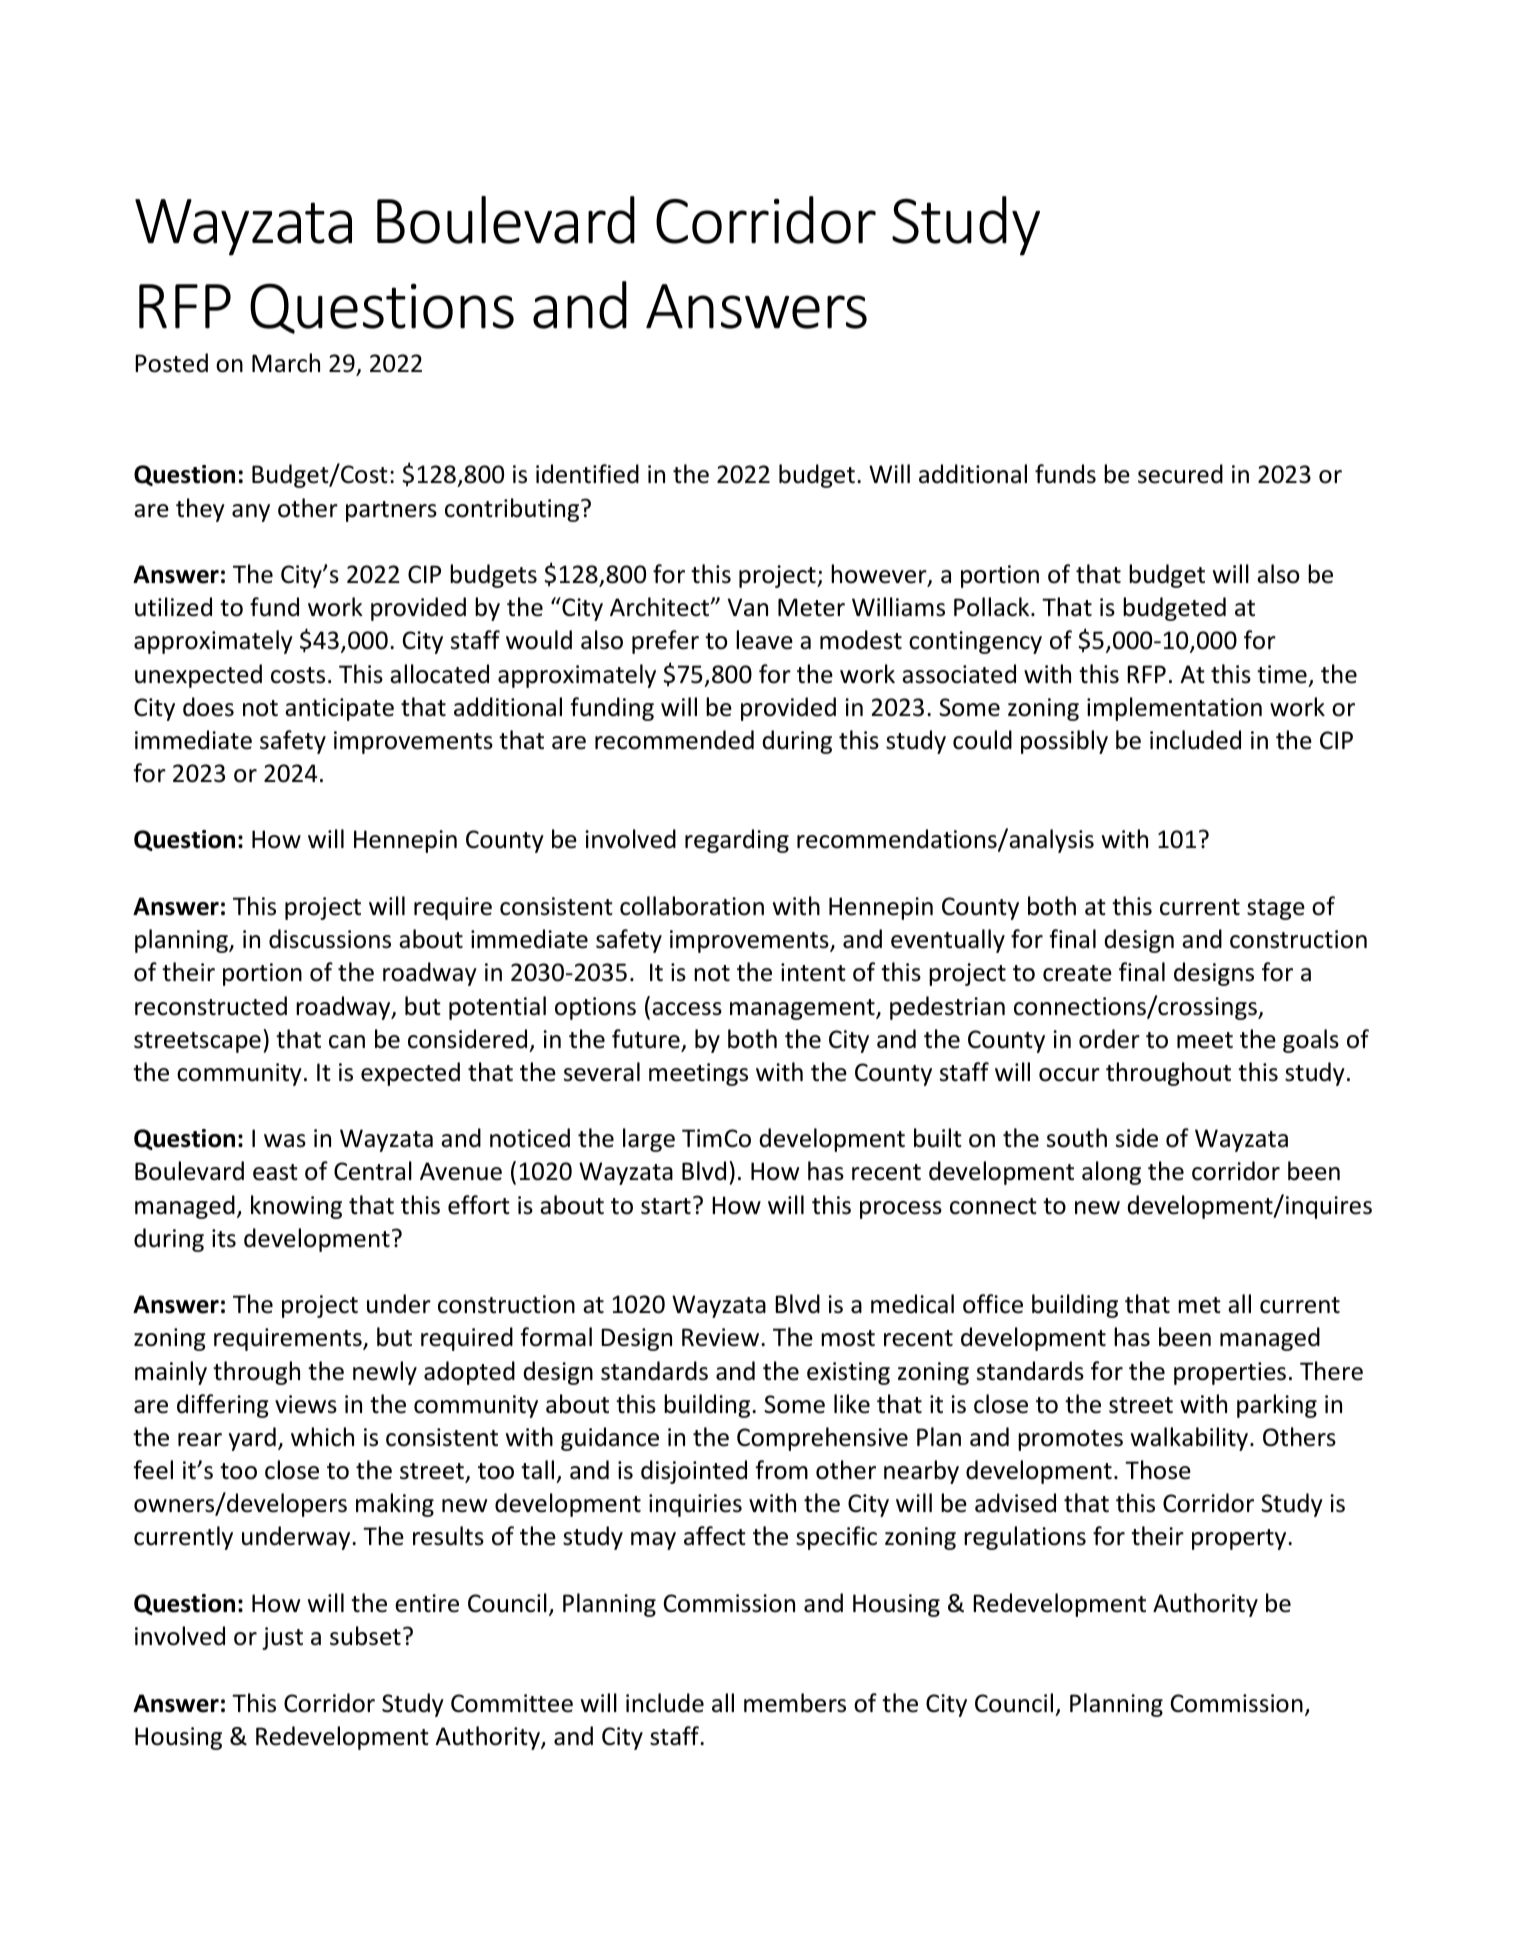 The image size is (1513, 1958). What do you see at coordinates (674, 740) in the screenshot?
I see `recommended` at bounding box center [674, 740].
